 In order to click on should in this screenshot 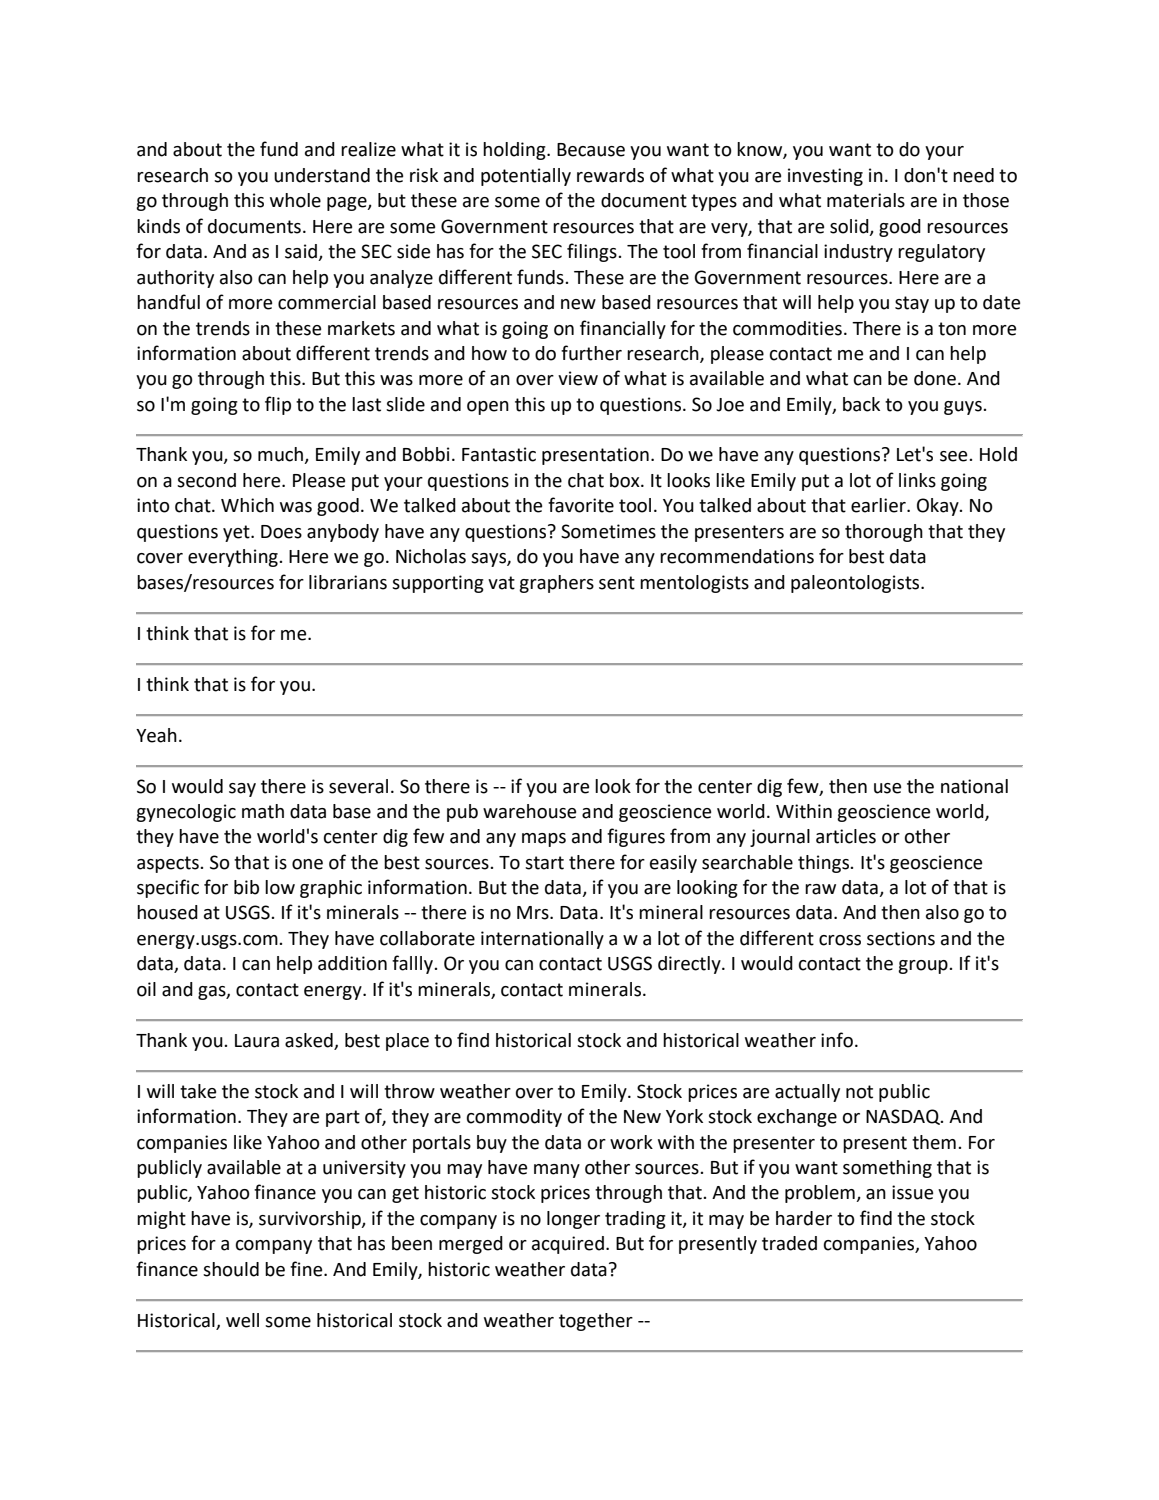, I will do `click(231, 1269)`.
